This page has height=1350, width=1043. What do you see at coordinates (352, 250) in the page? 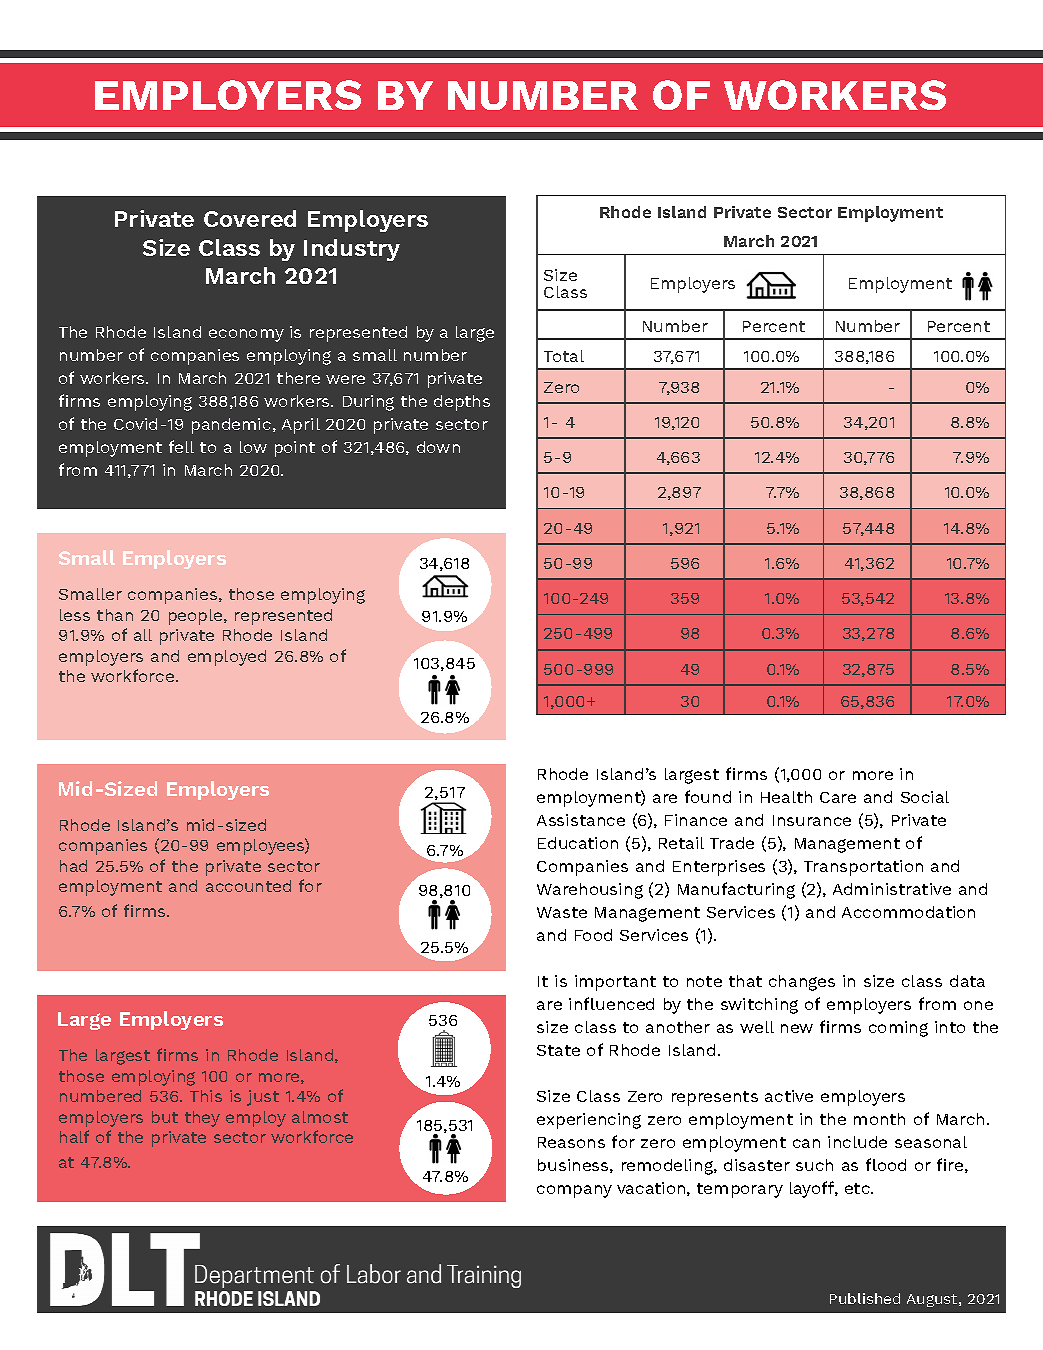
I see `Industry` at bounding box center [352, 250].
